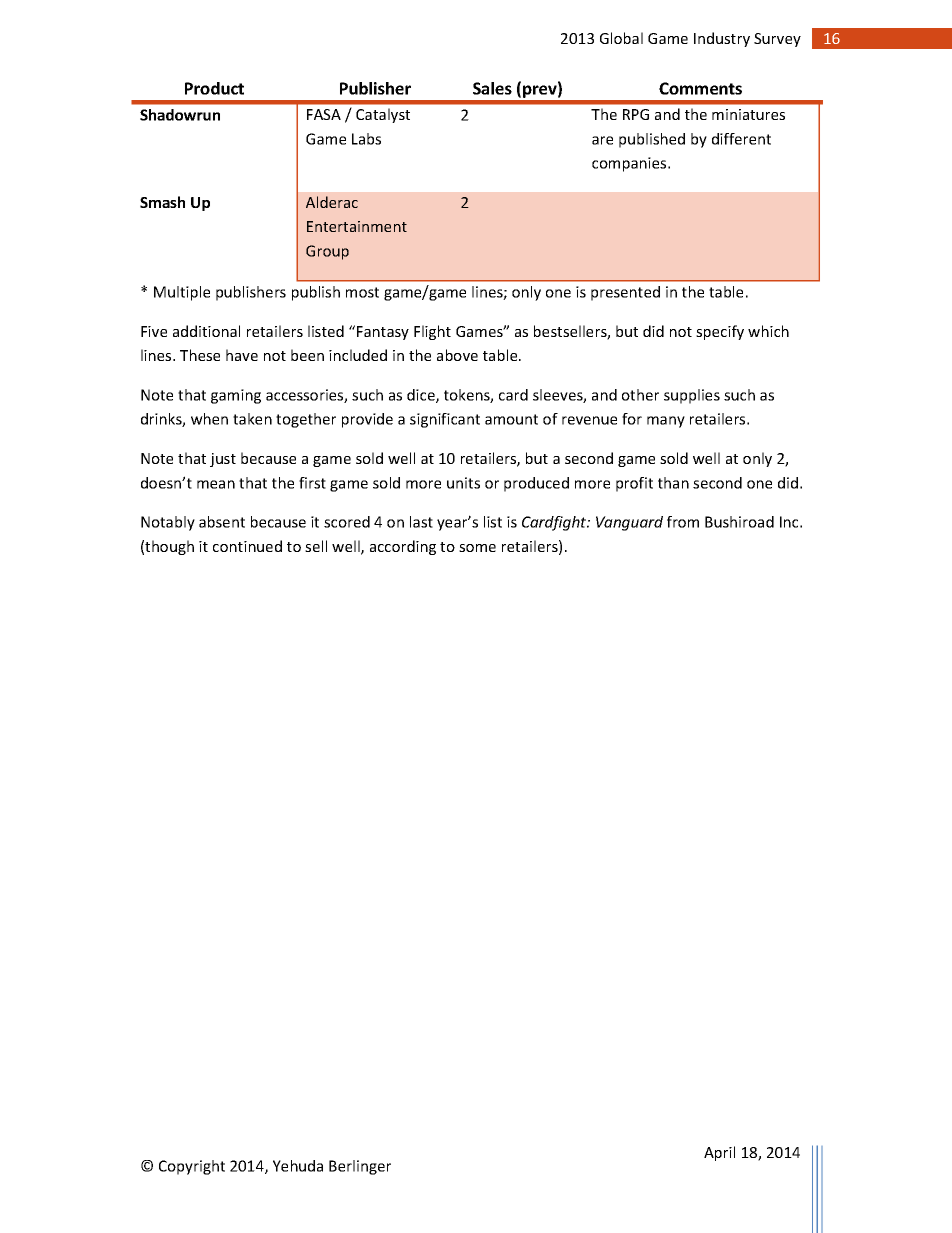 The height and width of the screenshot is (1233, 952). Describe the element at coordinates (298, 1166) in the screenshot. I see `Yehuda` at that location.
